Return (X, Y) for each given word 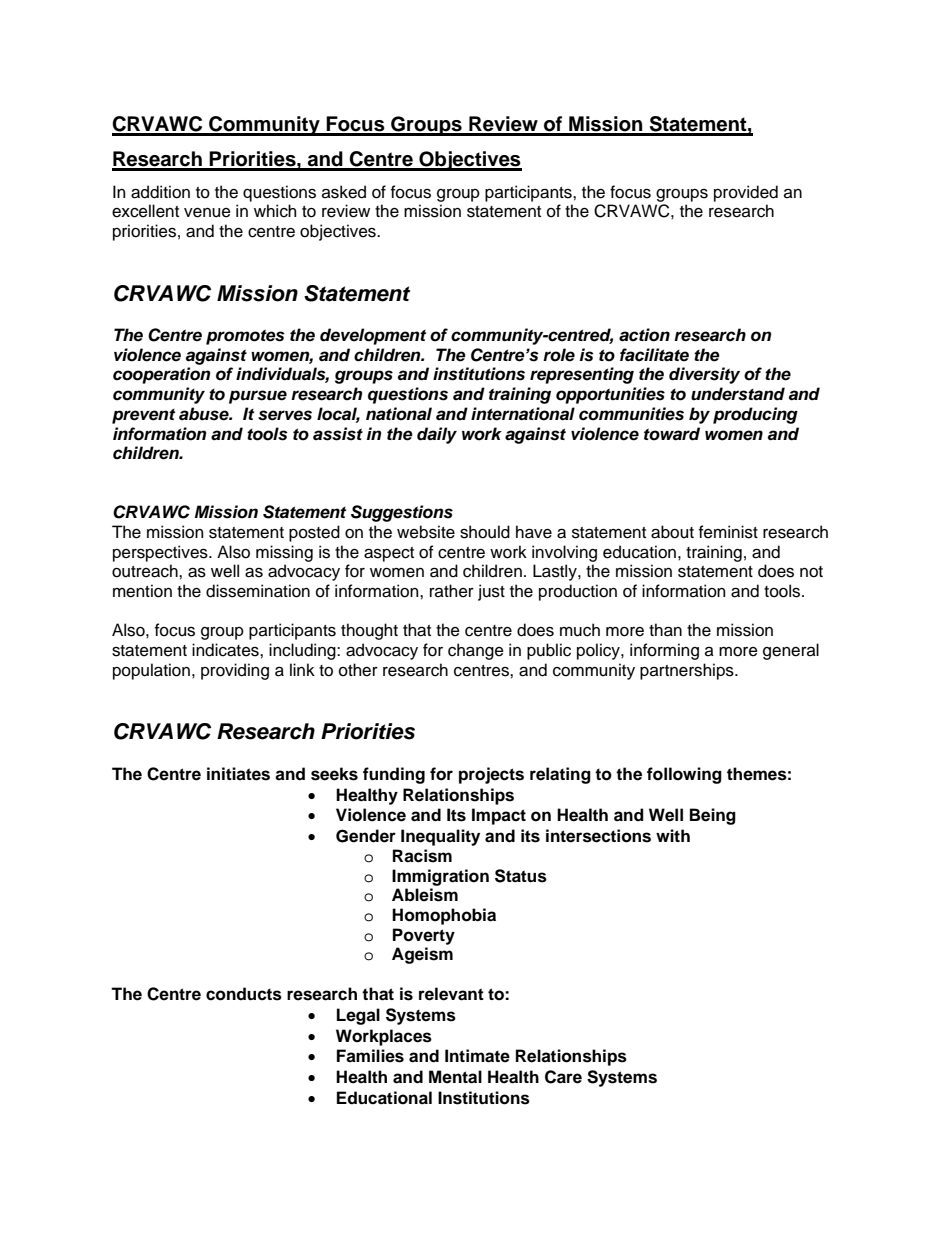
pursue (258, 397)
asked (344, 192)
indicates (226, 650)
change (476, 651)
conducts (244, 994)
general (791, 651)
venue (207, 213)
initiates (238, 774)
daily (437, 435)
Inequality (440, 837)
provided (746, 193)
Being (713, 816)
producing (755, 415)
